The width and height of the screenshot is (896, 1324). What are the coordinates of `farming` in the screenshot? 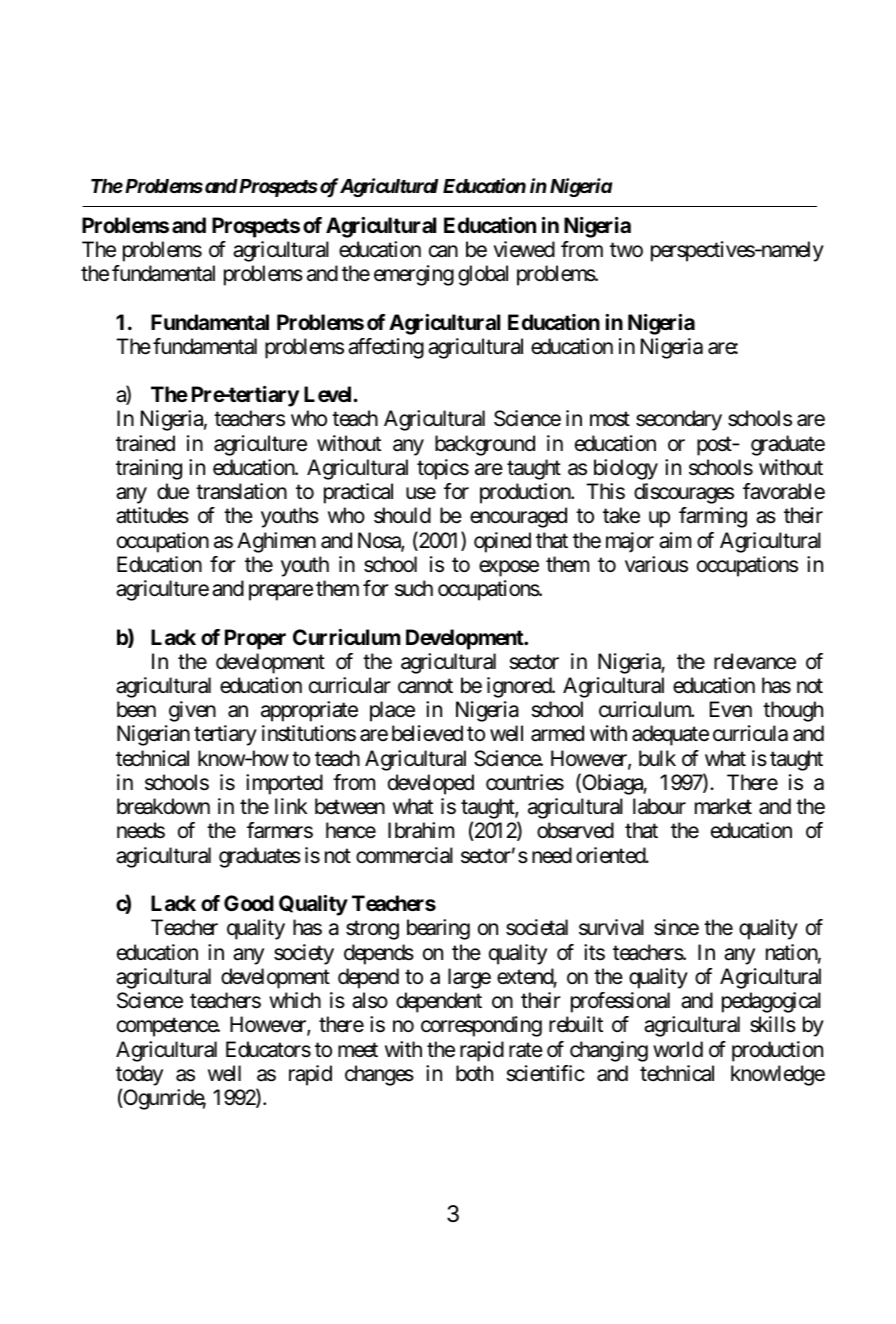 It's located at (713, 517).
